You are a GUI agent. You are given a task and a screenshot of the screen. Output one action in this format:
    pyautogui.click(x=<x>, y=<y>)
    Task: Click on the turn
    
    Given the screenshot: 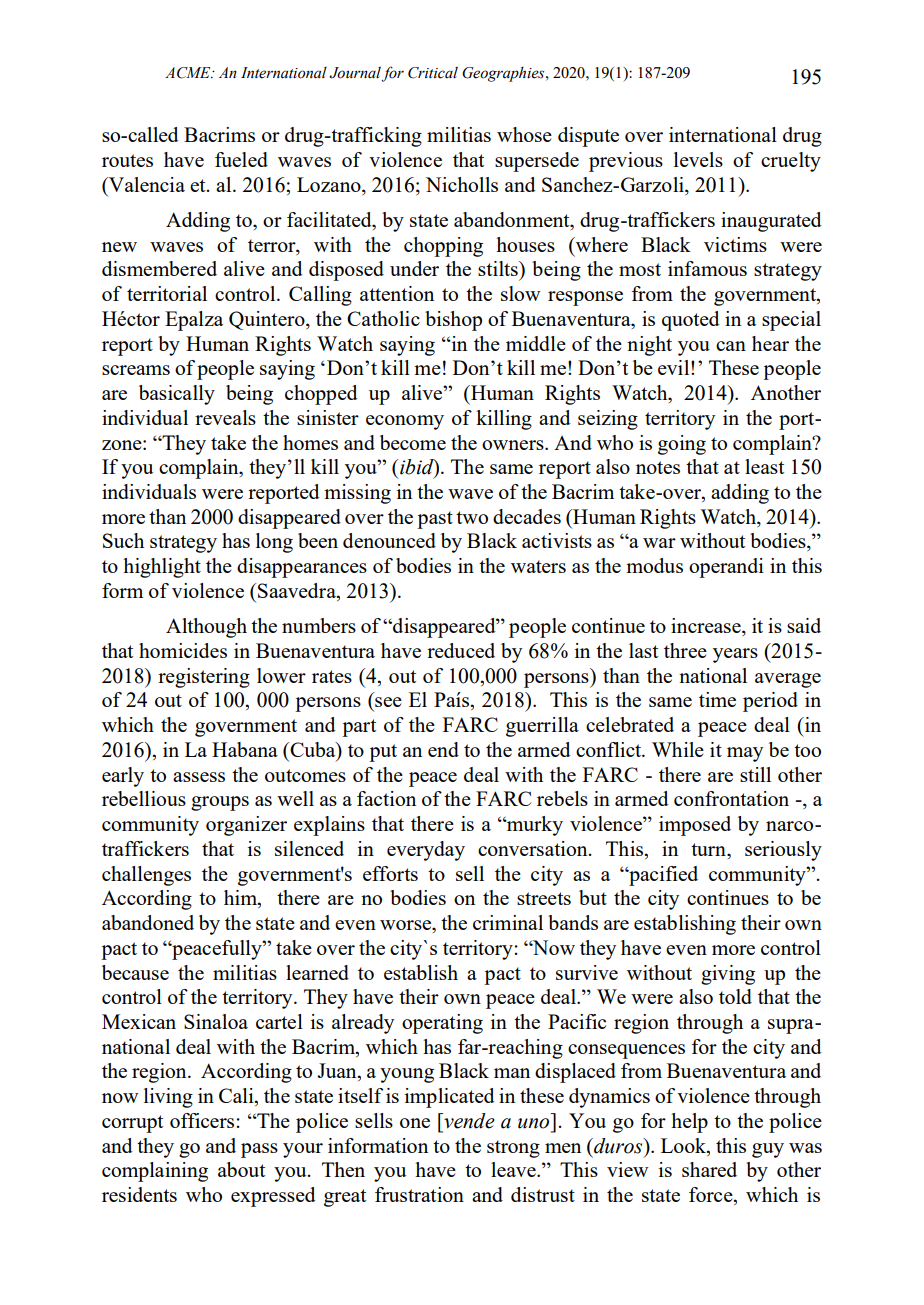 What is the action you would take?
    pyautogui.click(x=709, y=849)
